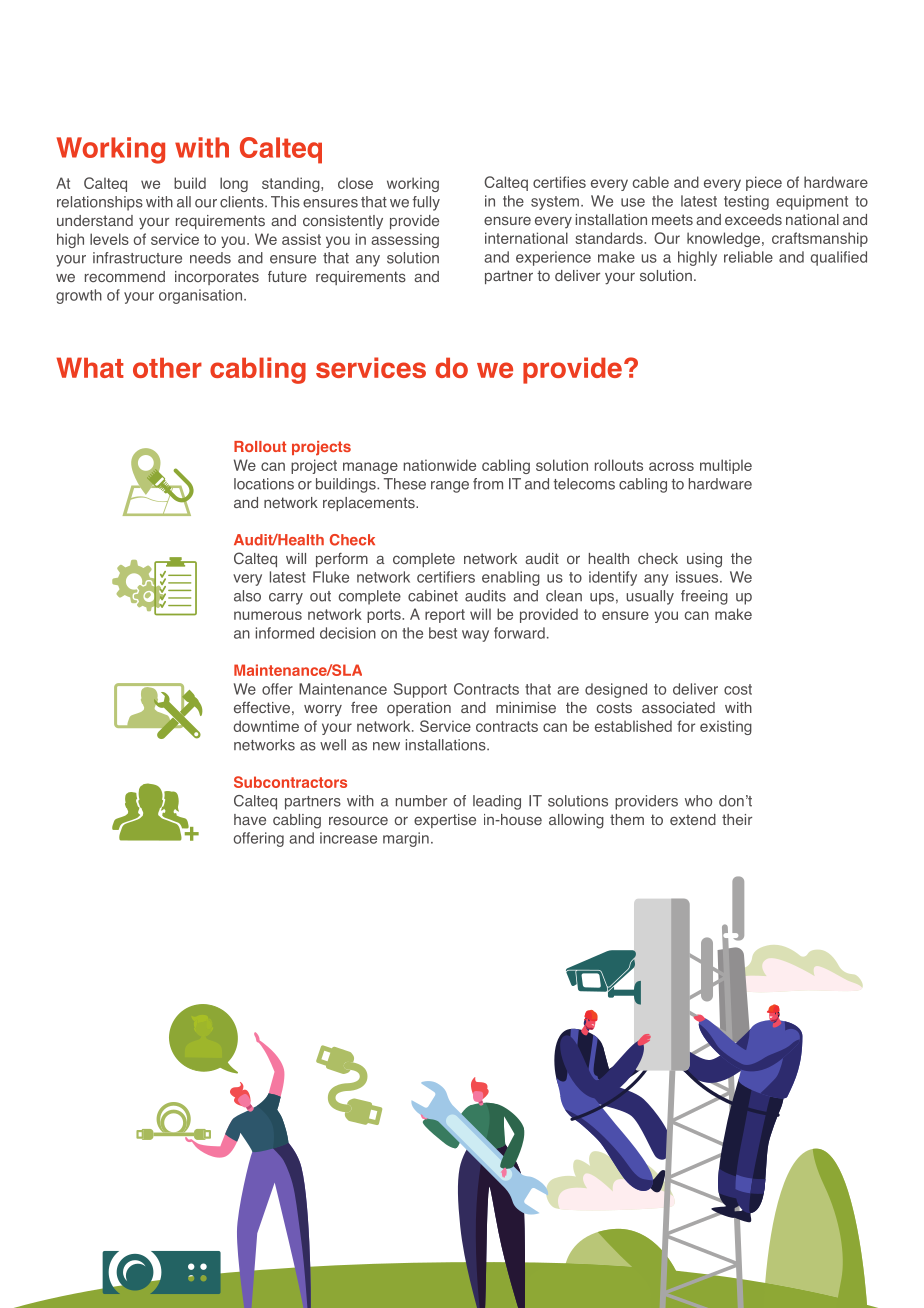 Image resolution: width=924 pixels, height=1308 pixels. I want to click on locations, so click(264, 484).
